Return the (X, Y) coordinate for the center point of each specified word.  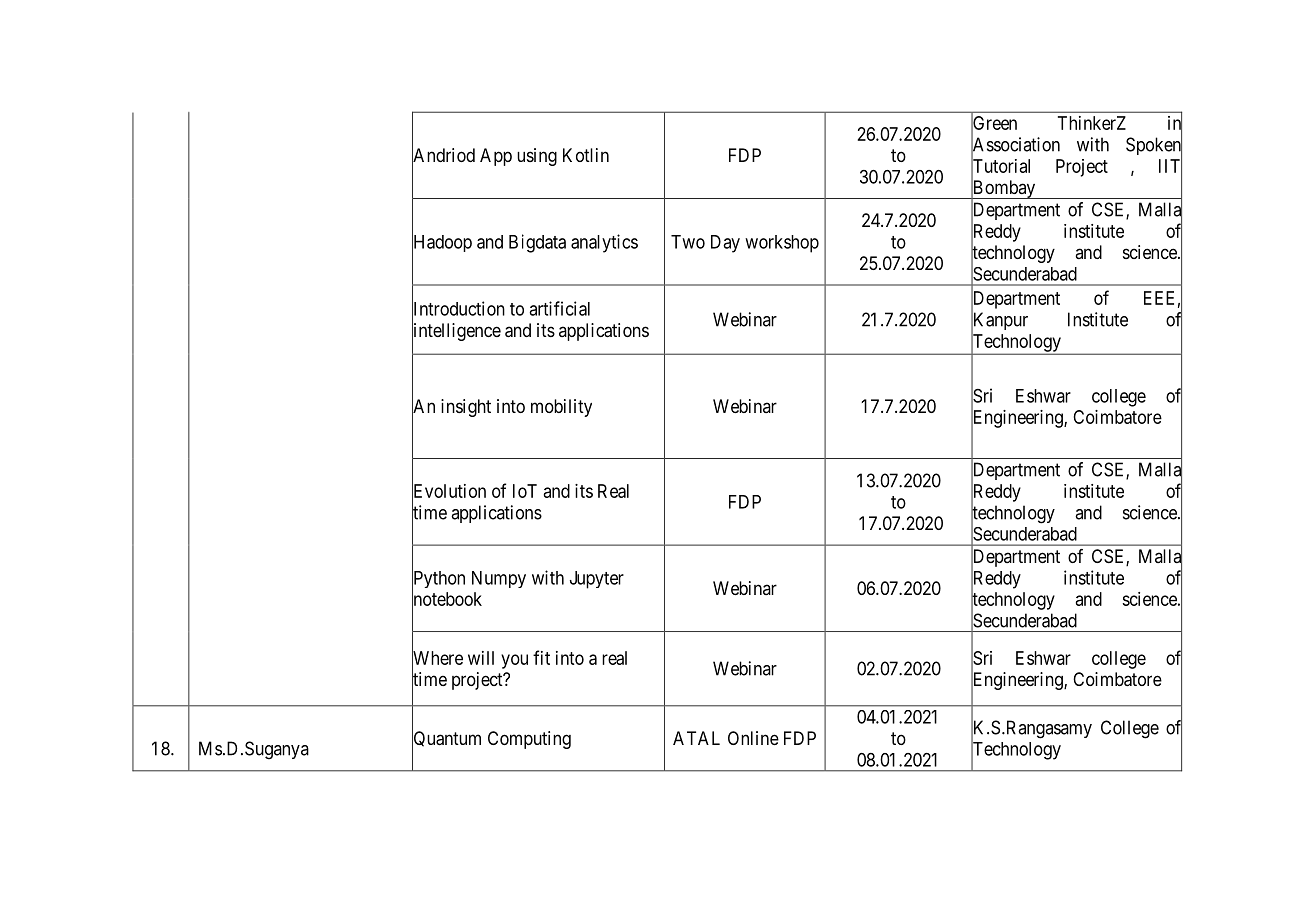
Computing (529, 740)
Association (1015, 145)
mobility (561, 408)
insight (466, 408)
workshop (782, 244)
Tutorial (1000, 166)
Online (753, 738)
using (537, 157)
